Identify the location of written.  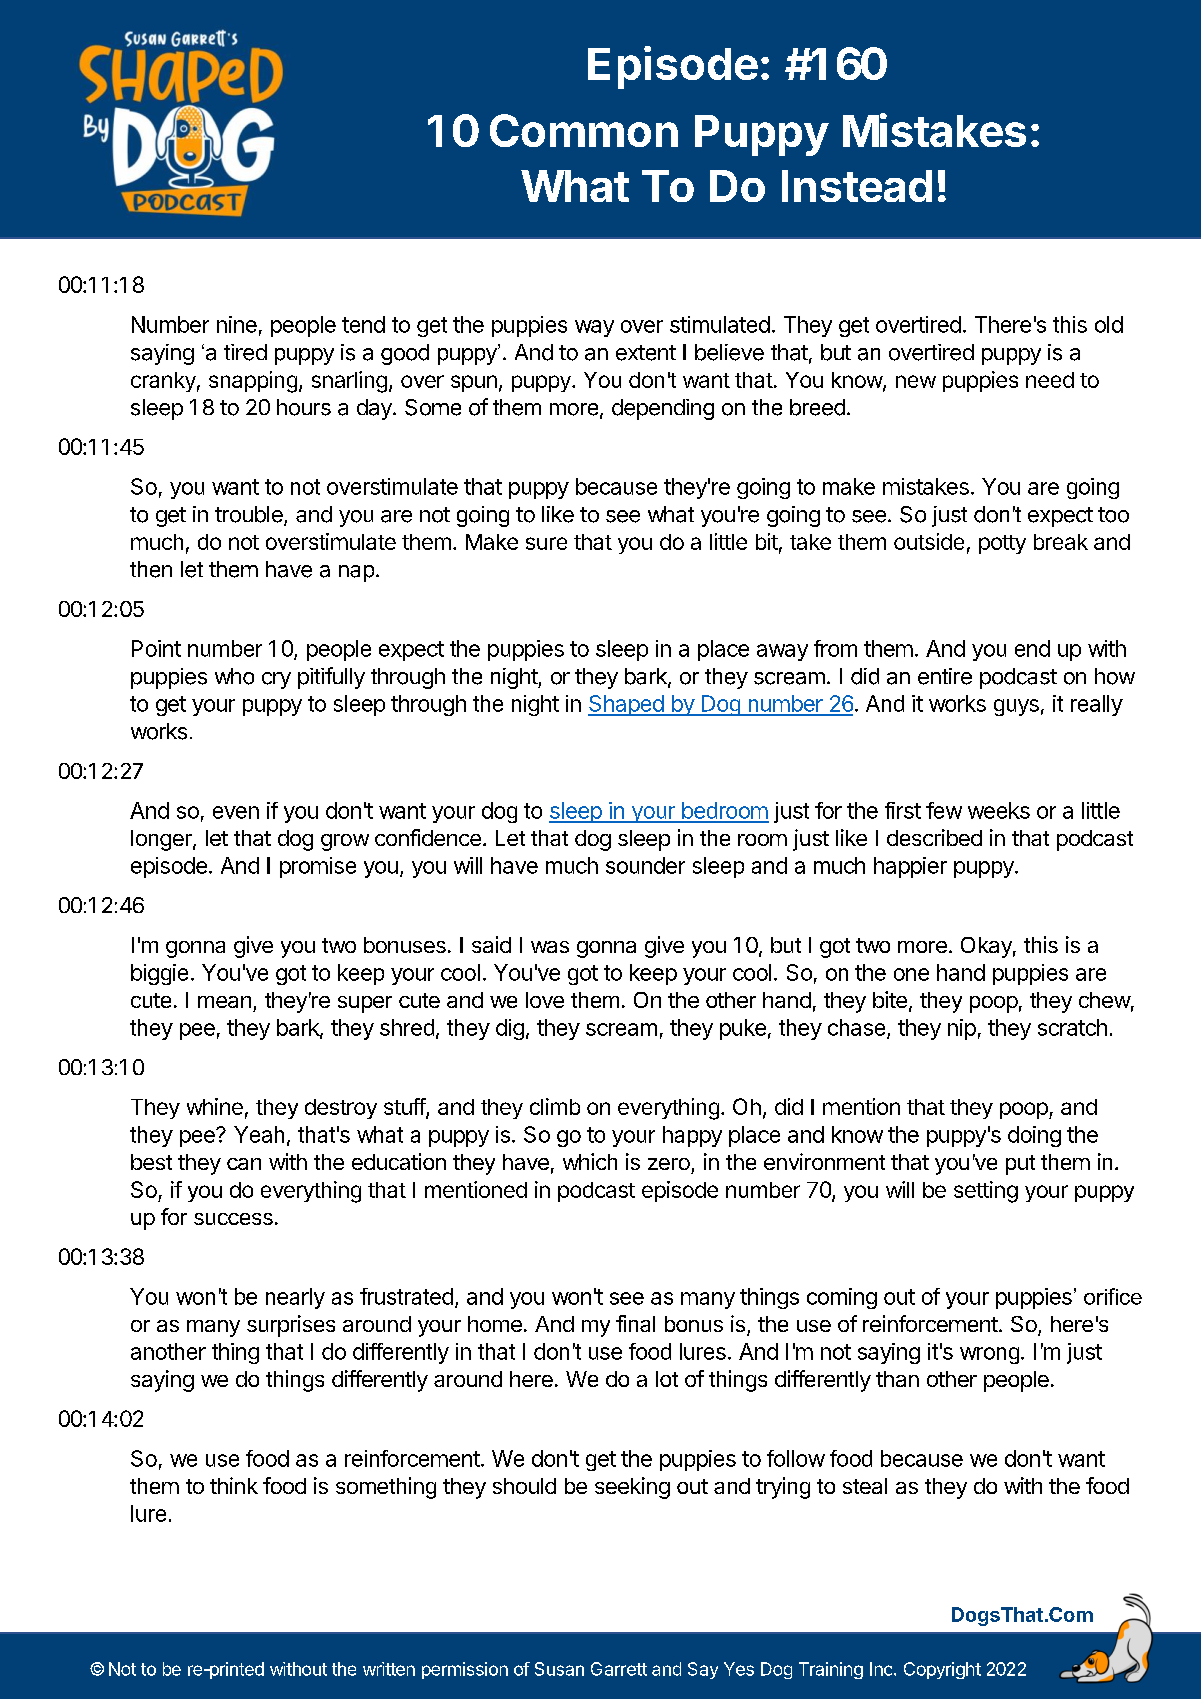
(389, 1669).
